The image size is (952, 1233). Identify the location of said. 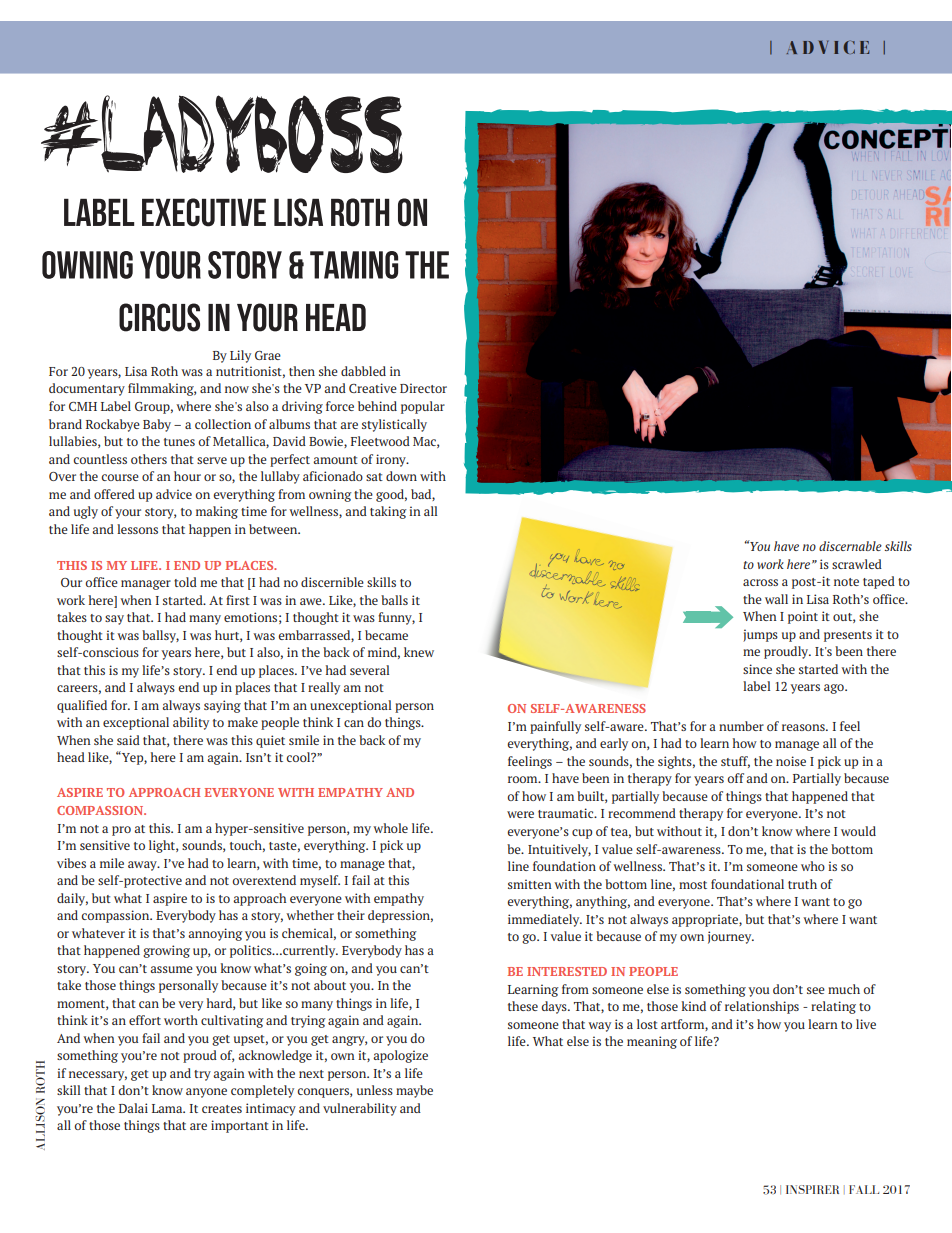
(128, 740).
